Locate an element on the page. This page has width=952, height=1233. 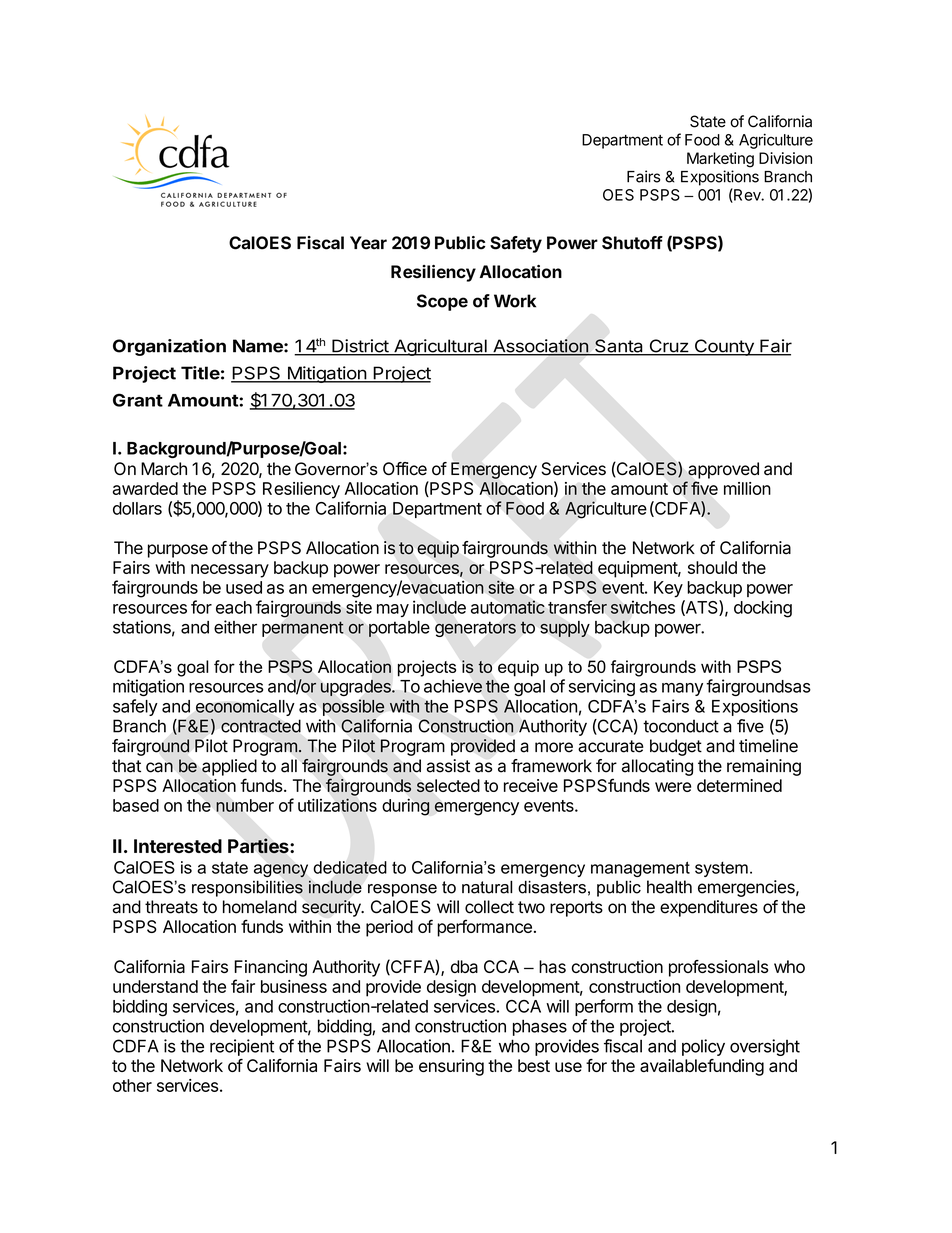
natural is located at coordinates (487, 887).
